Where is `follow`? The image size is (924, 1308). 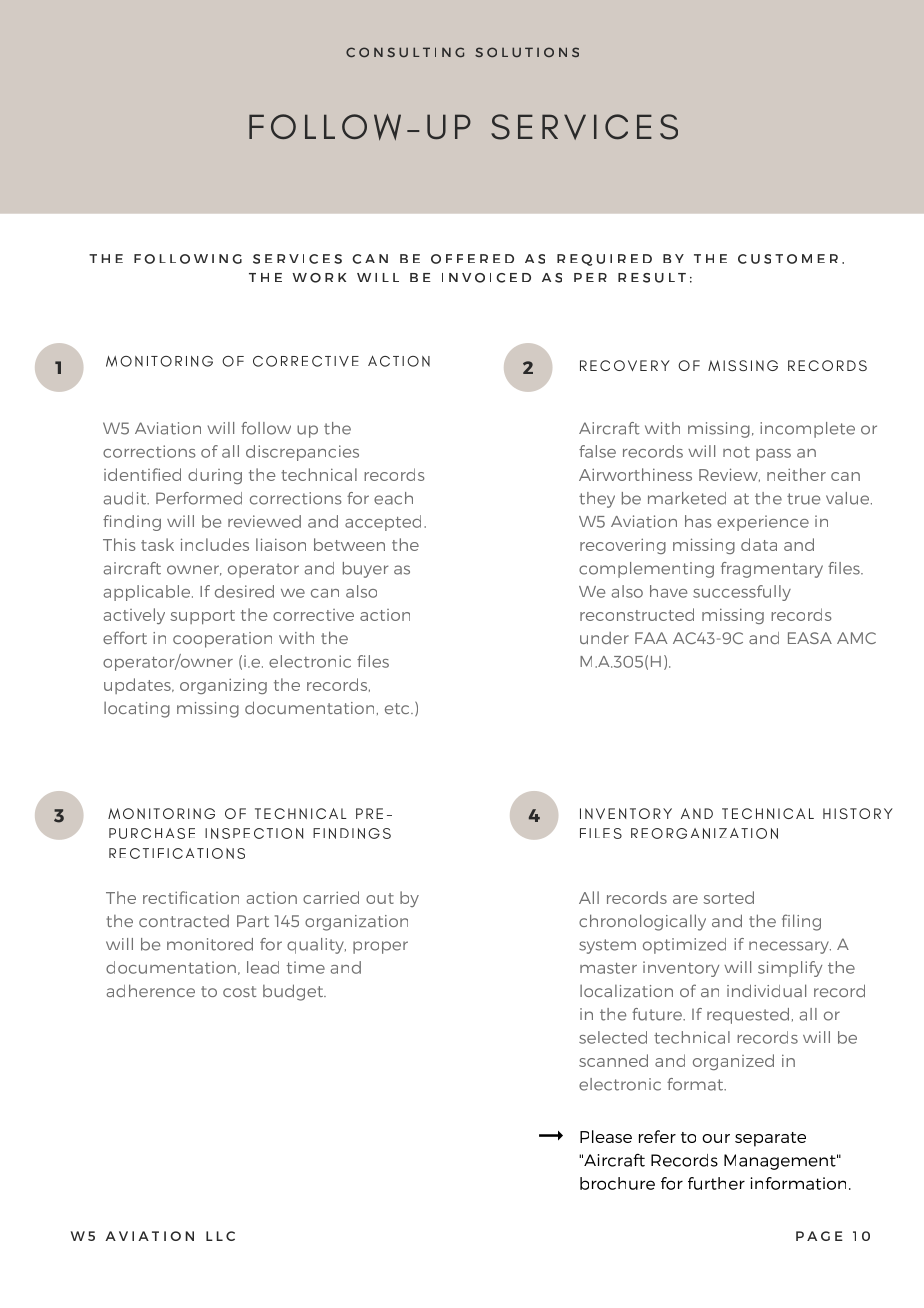 follow is located at coordinates (266, 428).
